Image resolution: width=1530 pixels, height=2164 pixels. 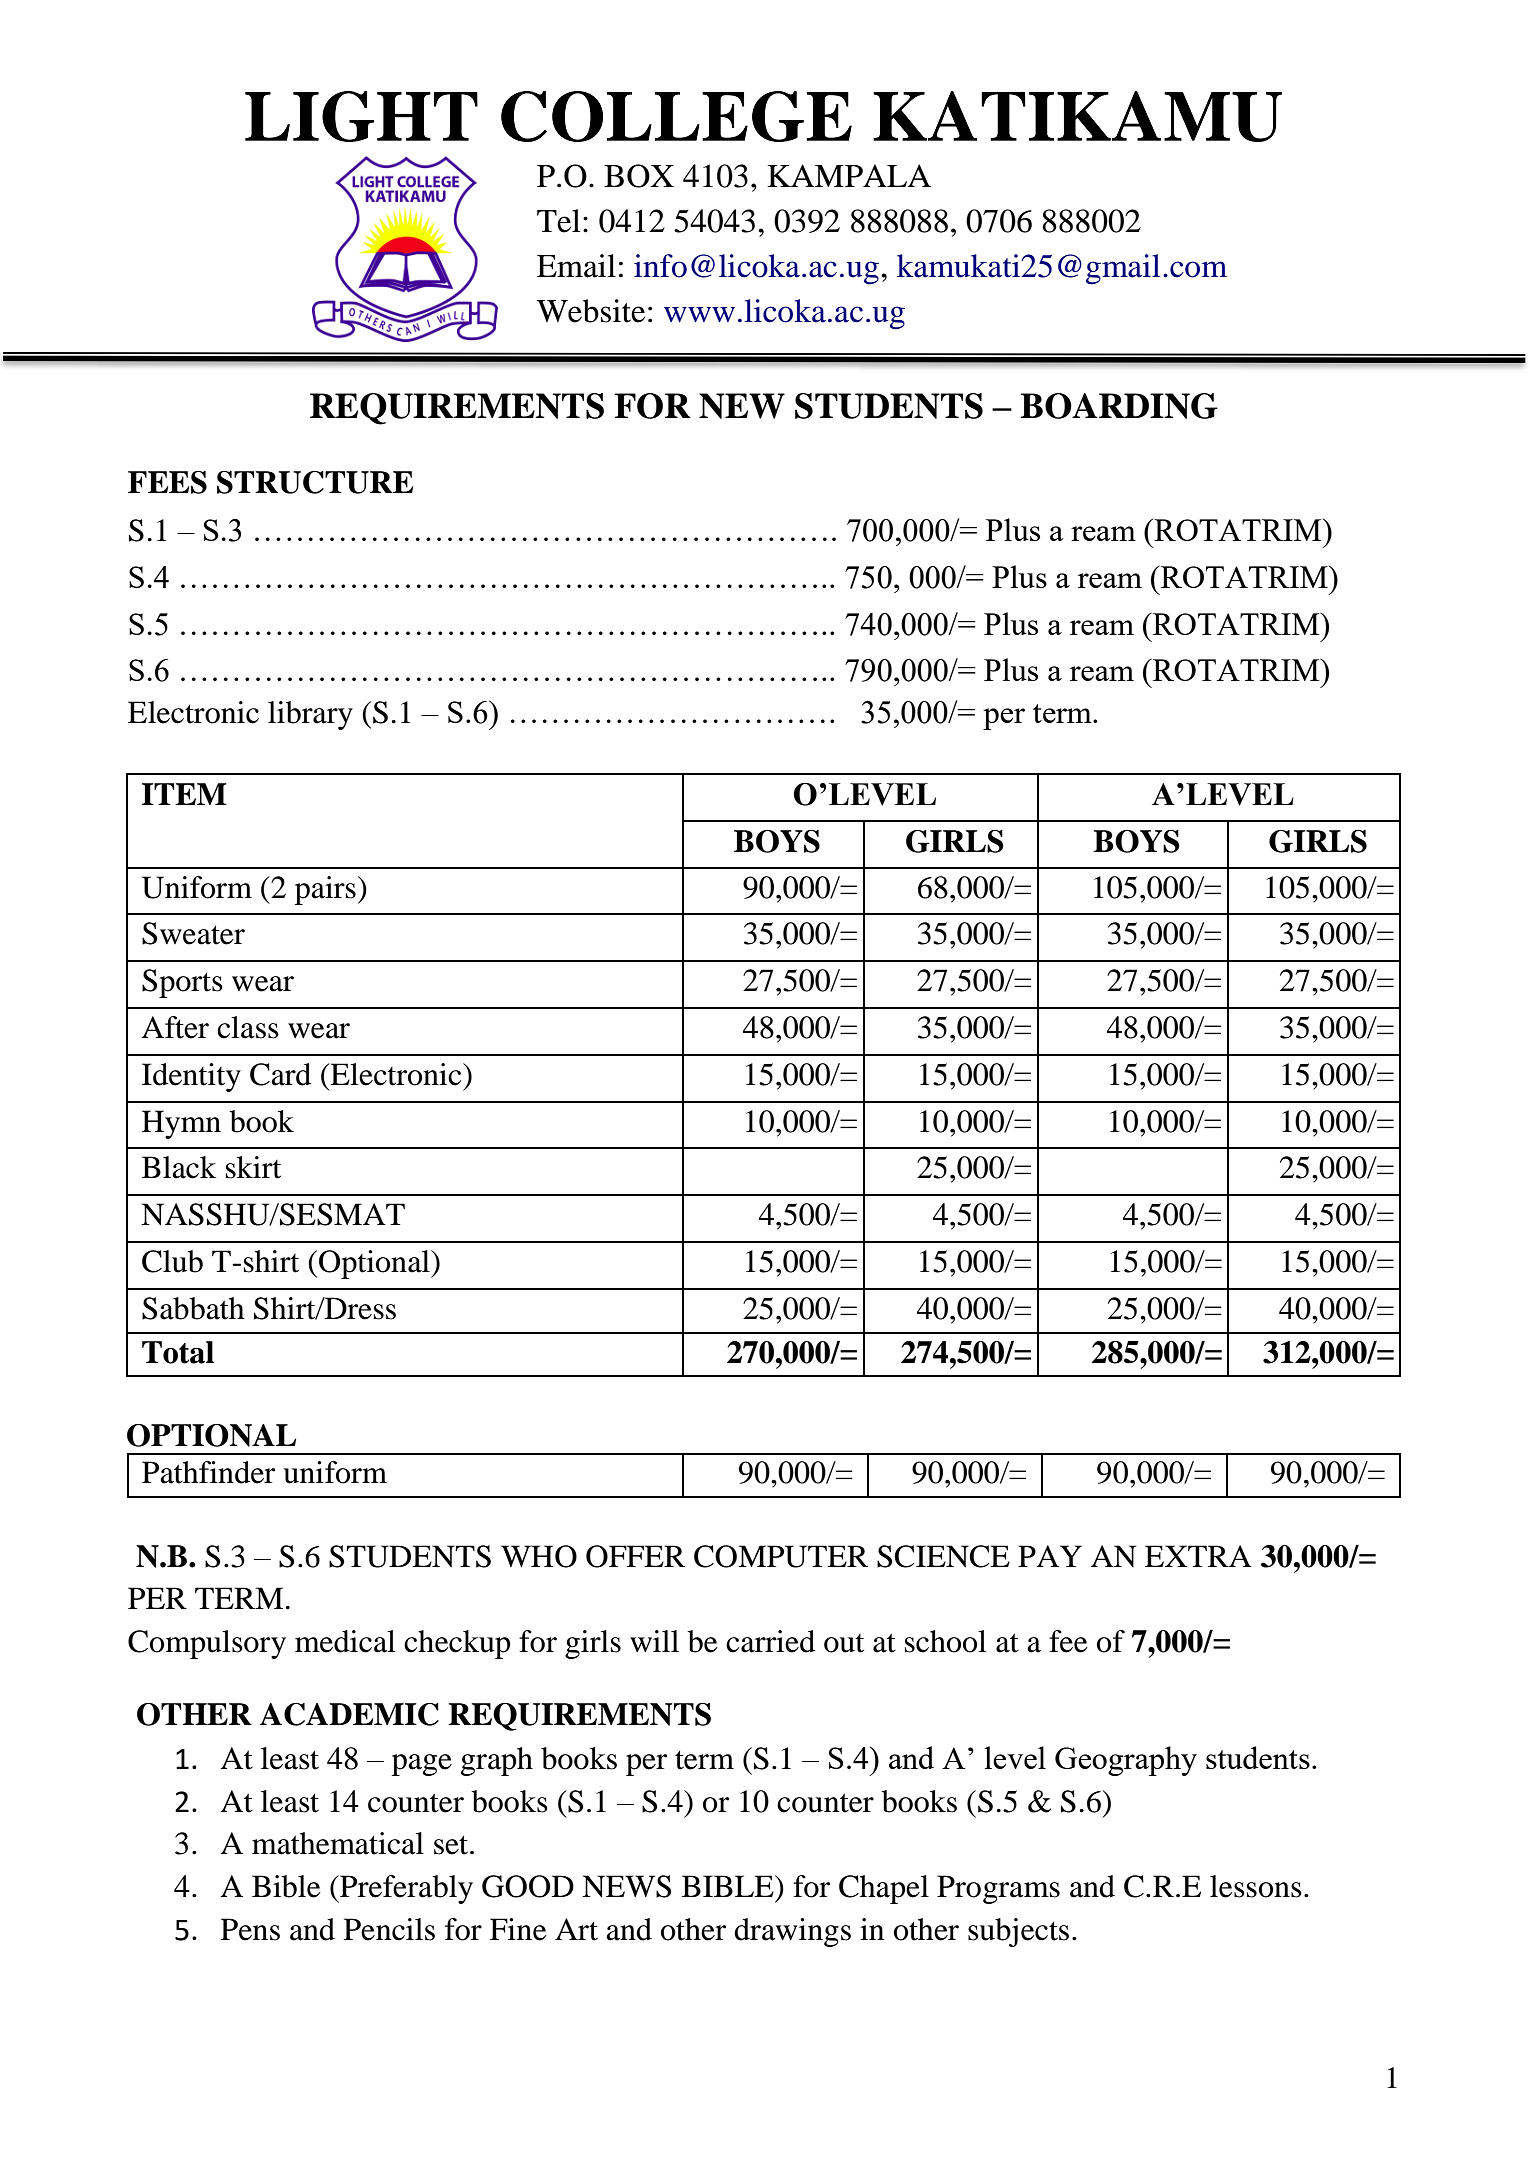 I want to click on LIGHT, so click(x=361, y=116).
